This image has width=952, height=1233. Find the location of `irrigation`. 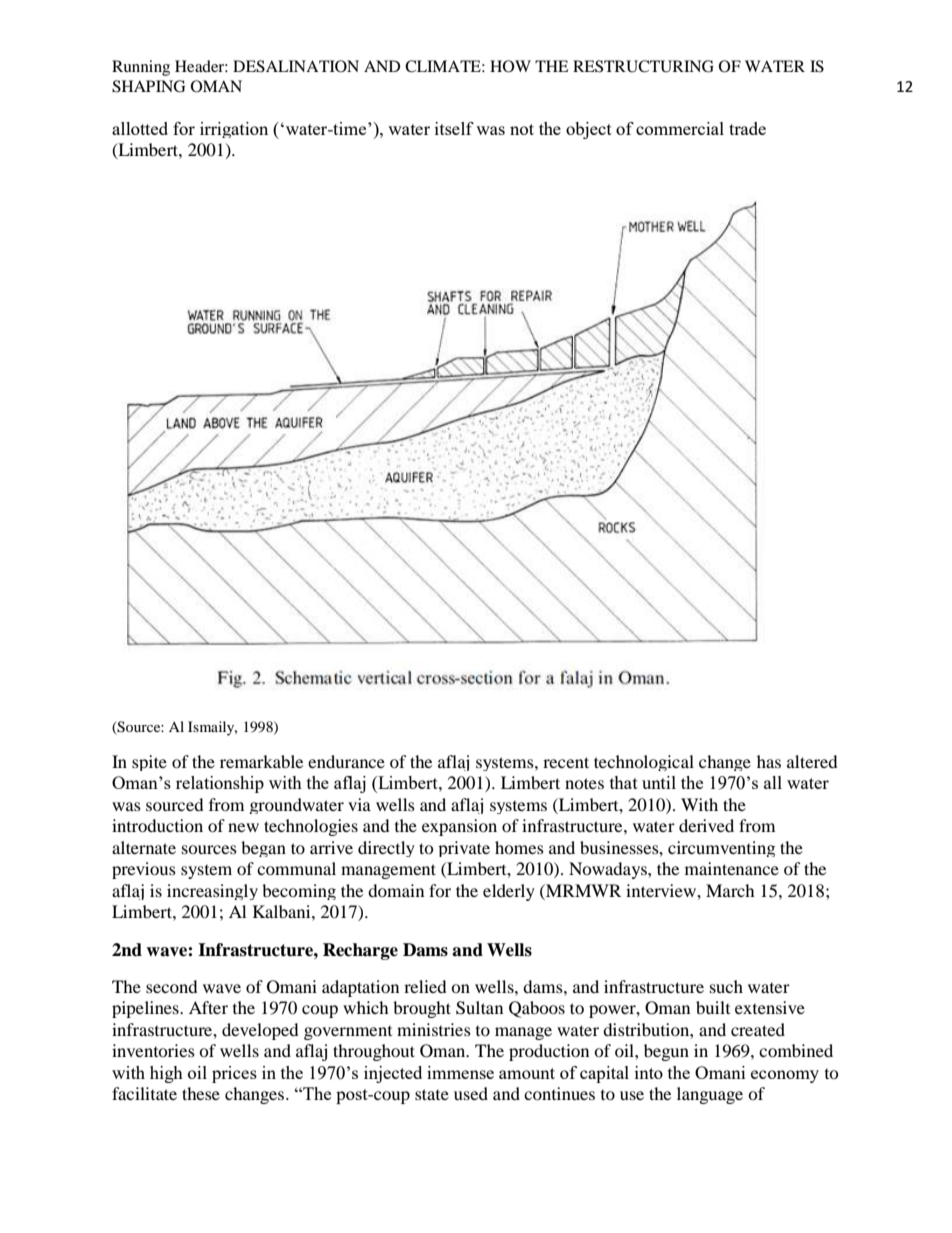

irrigation is located at coordinates (234, 130).
